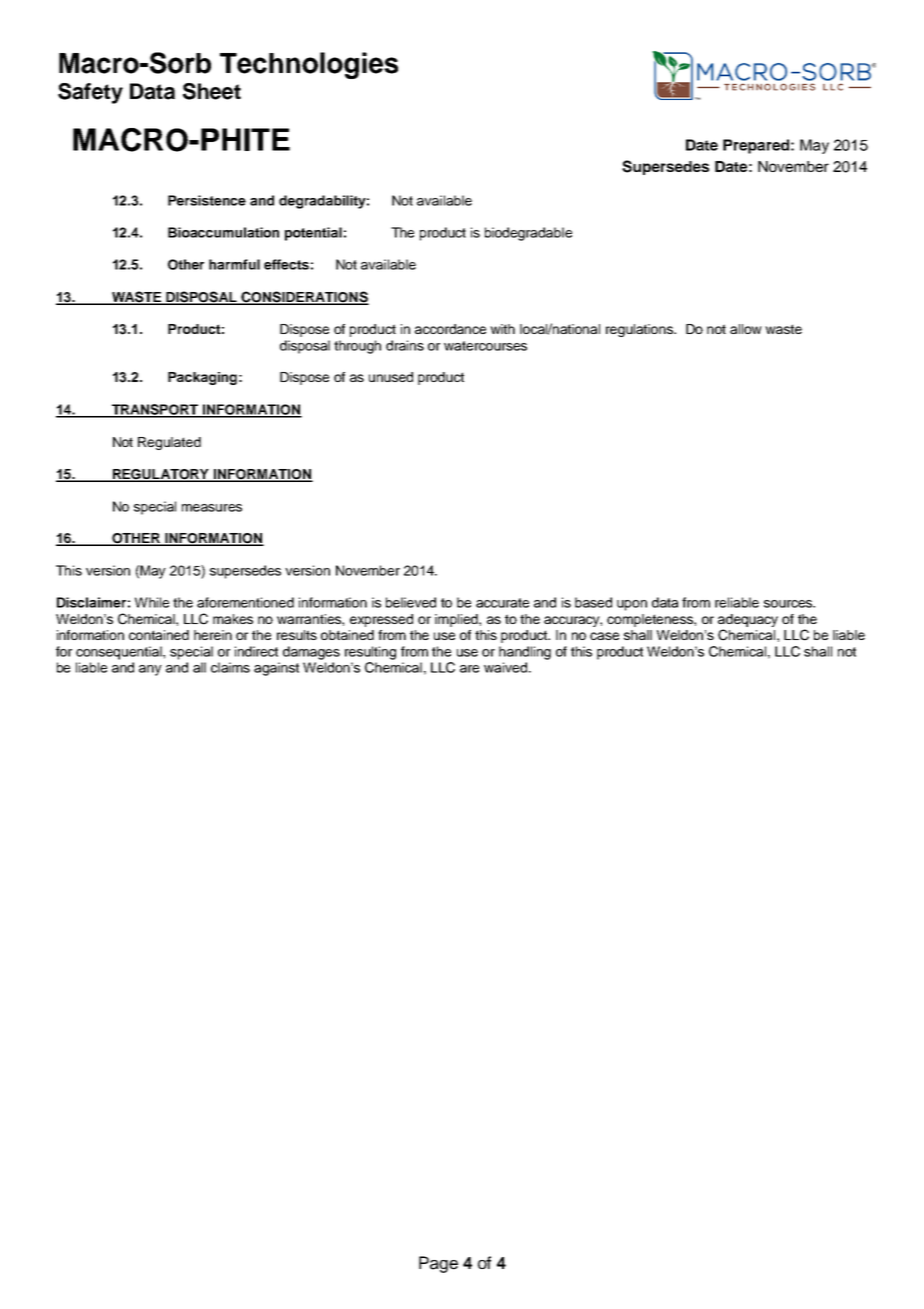  Describe the element at coordinates (632, 605) in the screenshot. I see `upon` at that location.
